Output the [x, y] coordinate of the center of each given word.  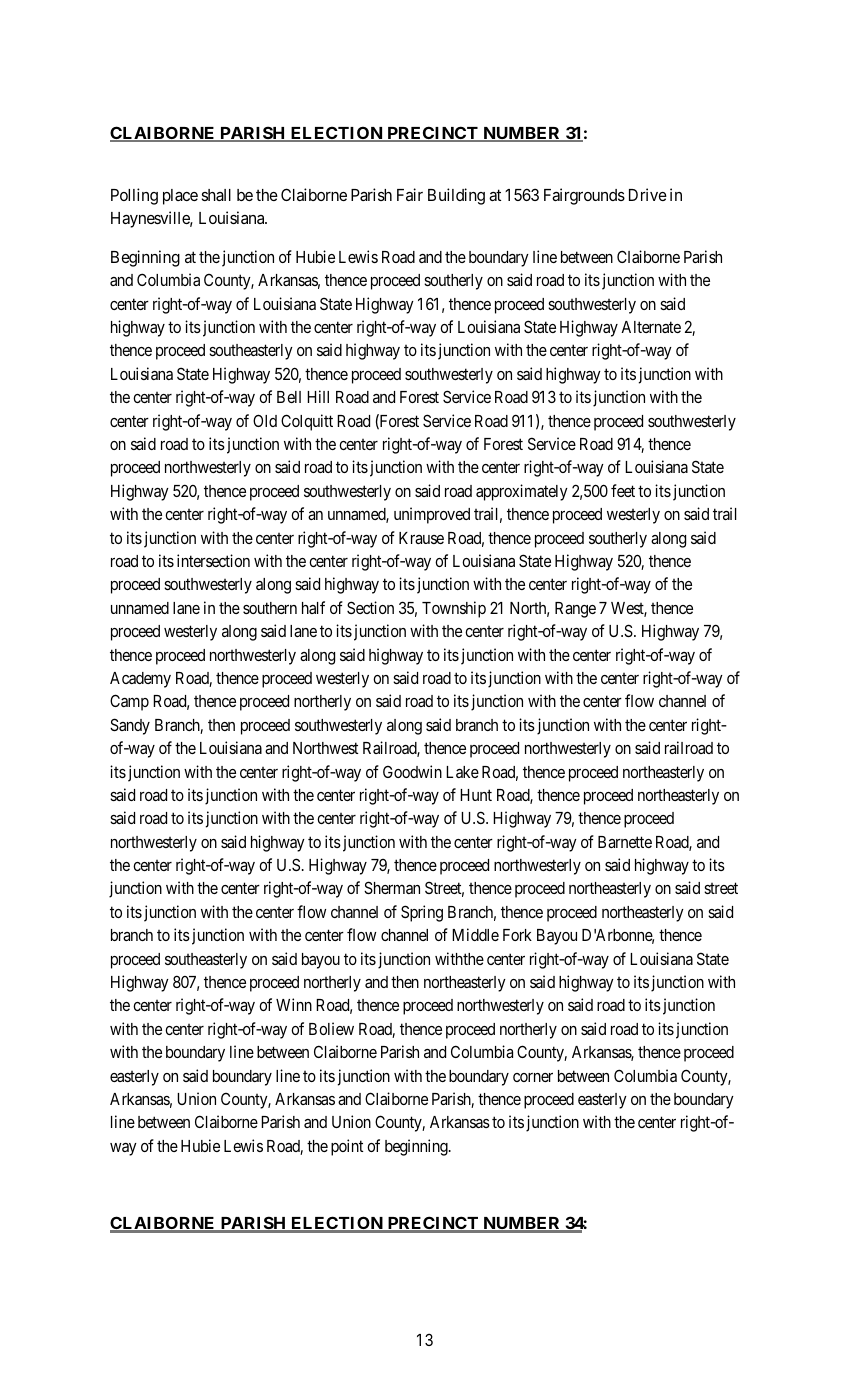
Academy [140, 680]
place [180, 197]
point [347, 1147]
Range [575, 610]
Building [456, 196]
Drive [648, 194]
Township [454, 609]
